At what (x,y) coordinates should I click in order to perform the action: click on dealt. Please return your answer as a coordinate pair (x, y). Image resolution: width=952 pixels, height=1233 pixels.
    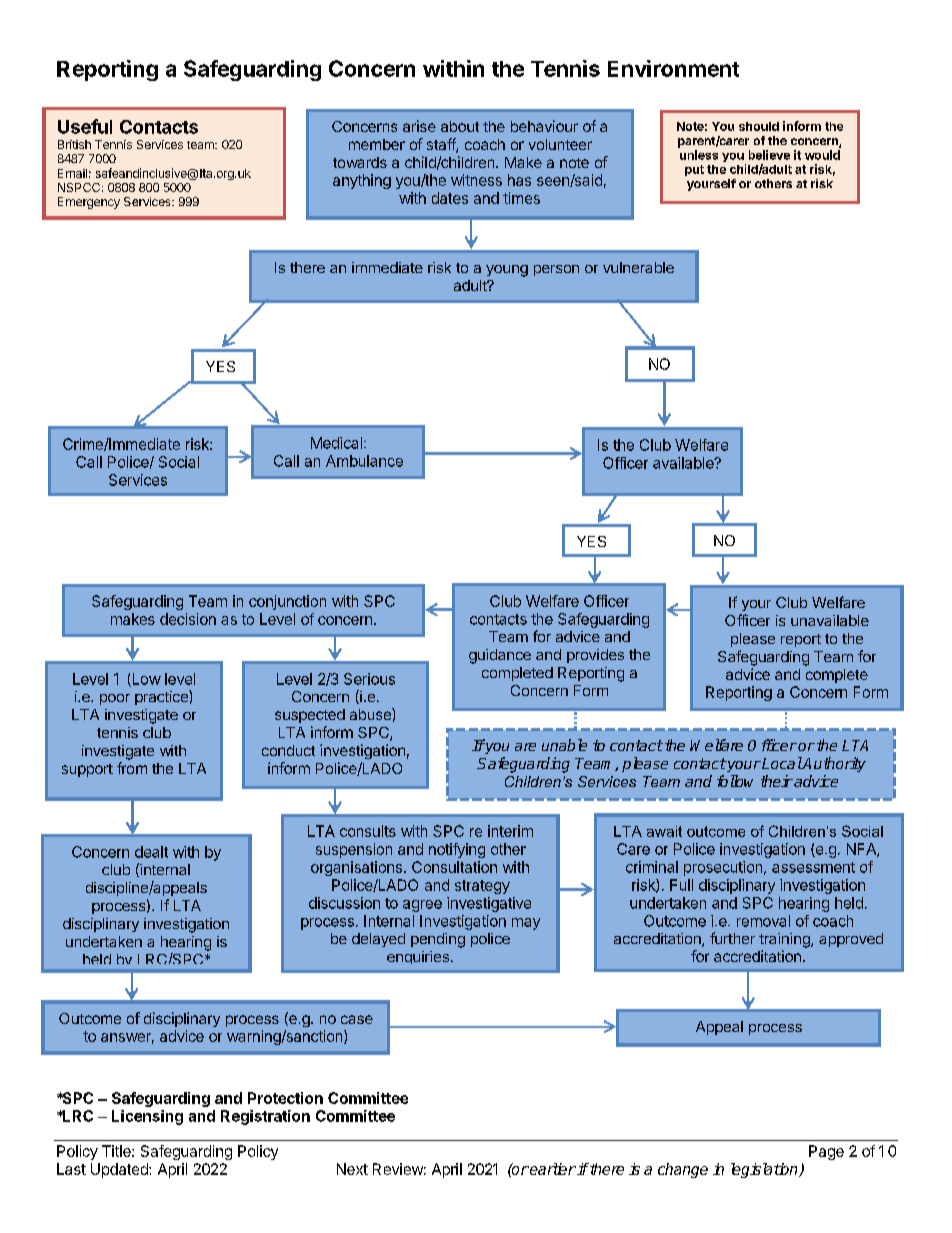
    Looking at the image, I should click on (151, 852).
